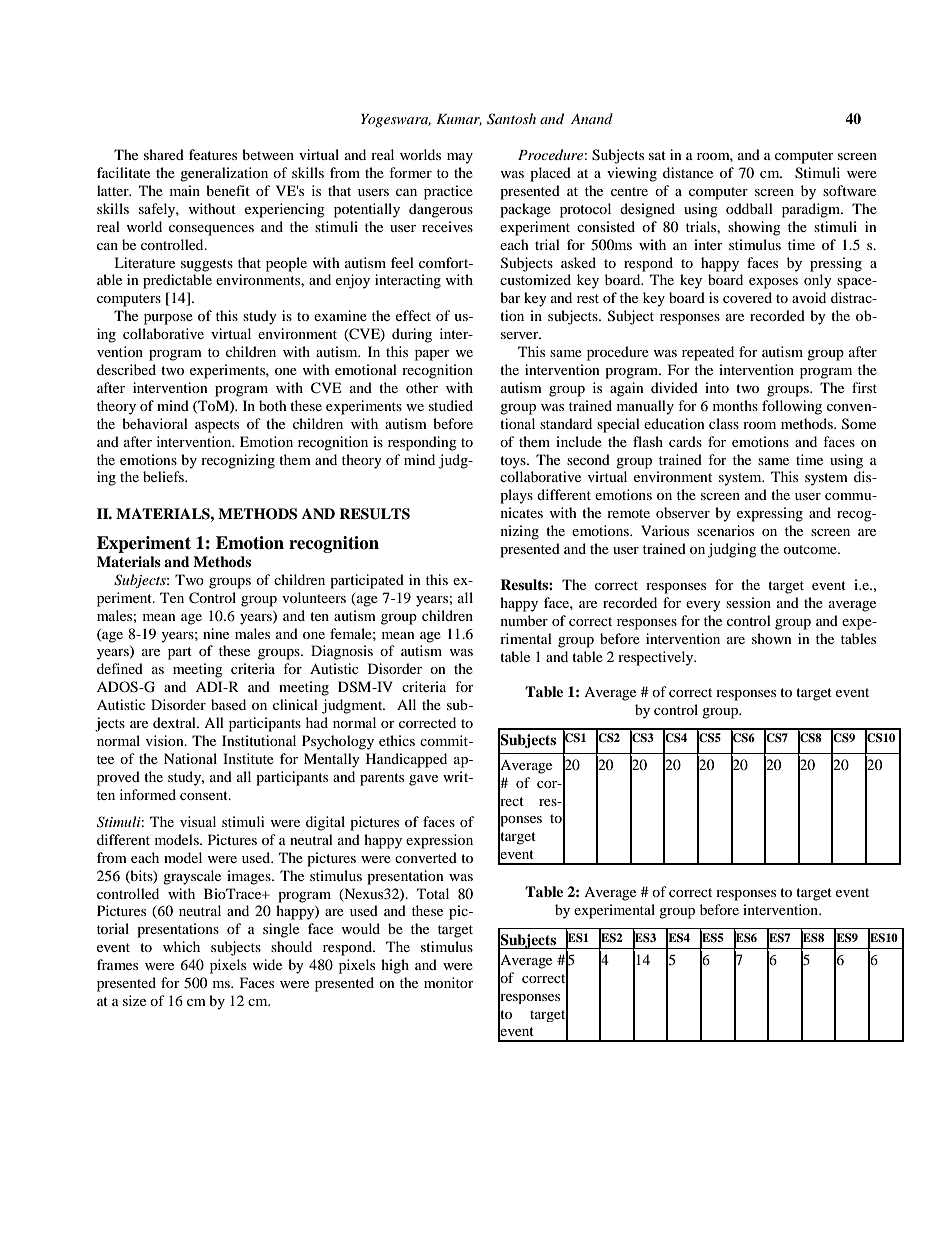 Image resolution: width=952 pixels, height=1233 pixels. I want to click on distance, so click(688, 172).
